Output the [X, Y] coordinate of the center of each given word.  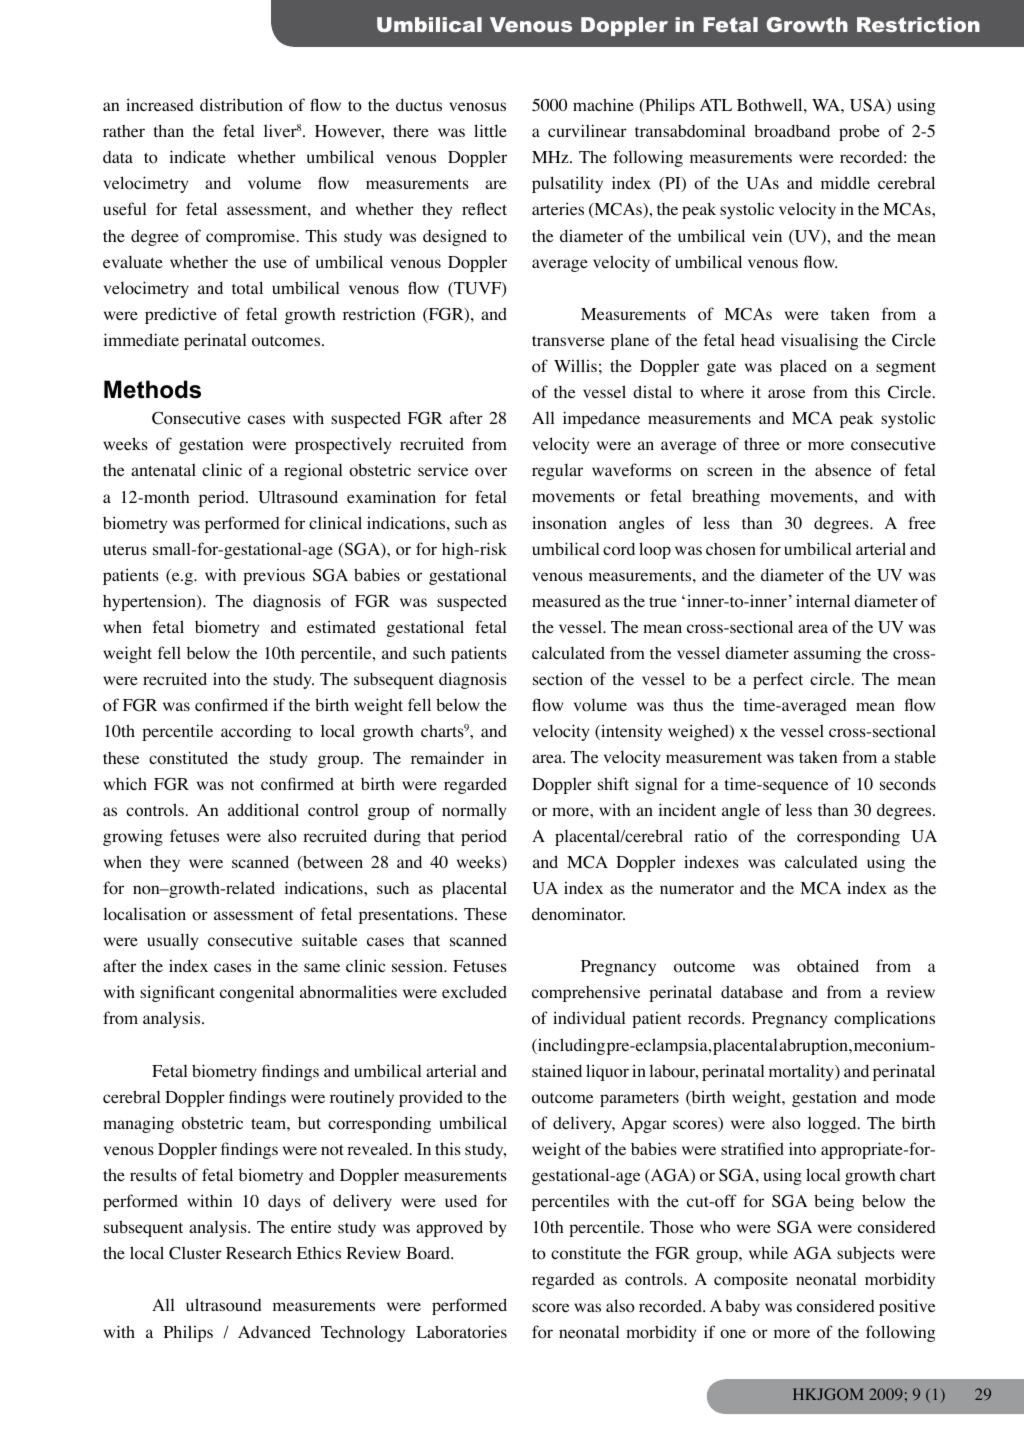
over [491, 472]
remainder [447, 757]
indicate [198, 156]
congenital [257, 993]
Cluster [195, 1253]
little [490, 130]
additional [263, 810]
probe [859, 133]
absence [843, 470]
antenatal [163, 469]
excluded [474, 991]
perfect [778, 680]
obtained [828, 966]
